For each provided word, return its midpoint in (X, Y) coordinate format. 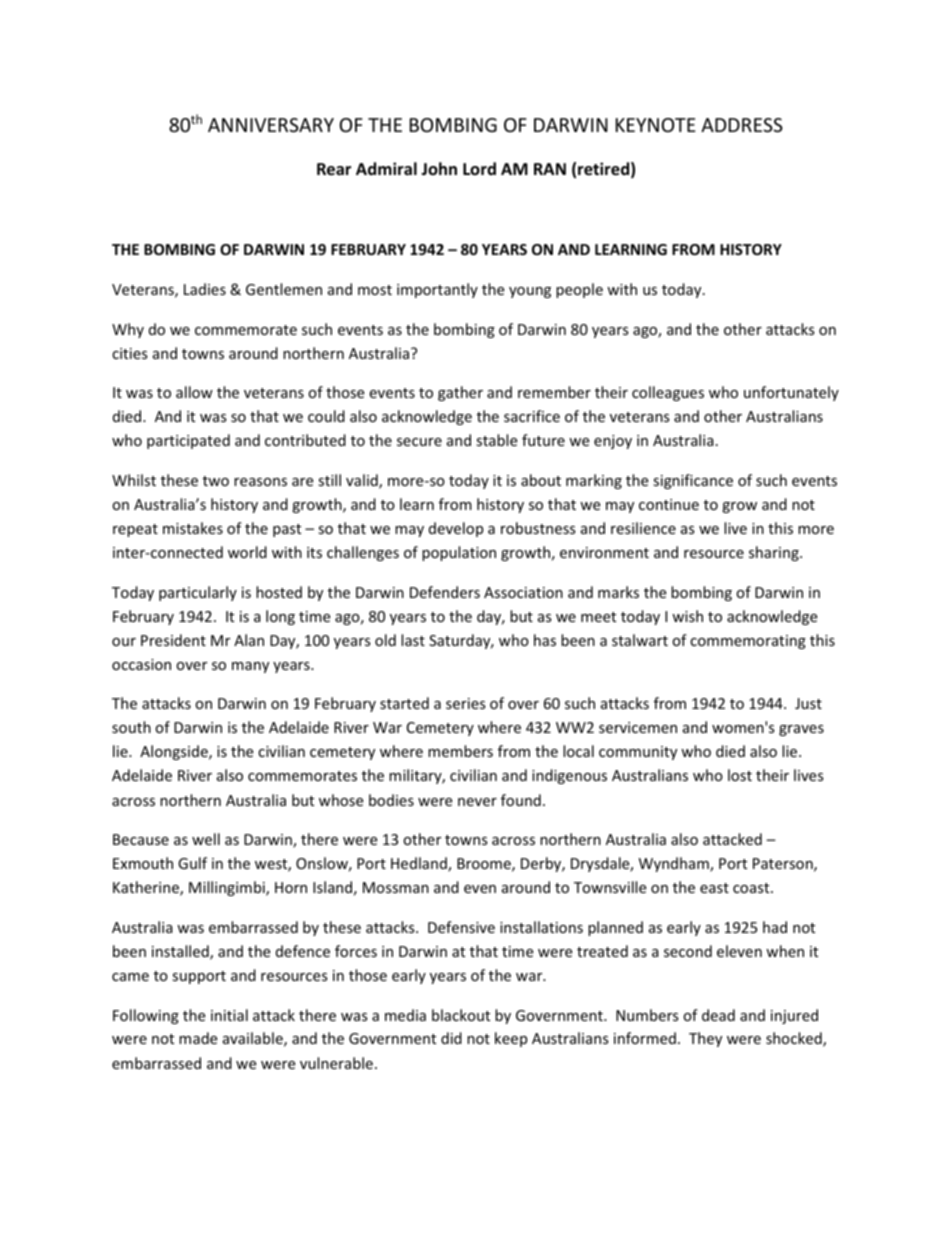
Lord (479, 168)
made (198, 1038)
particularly (198, 593)
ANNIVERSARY (271, 125)
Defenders (445, 592)
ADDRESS (742, 125)
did (451, 1038)
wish (687, 616)
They (705, 1039)
